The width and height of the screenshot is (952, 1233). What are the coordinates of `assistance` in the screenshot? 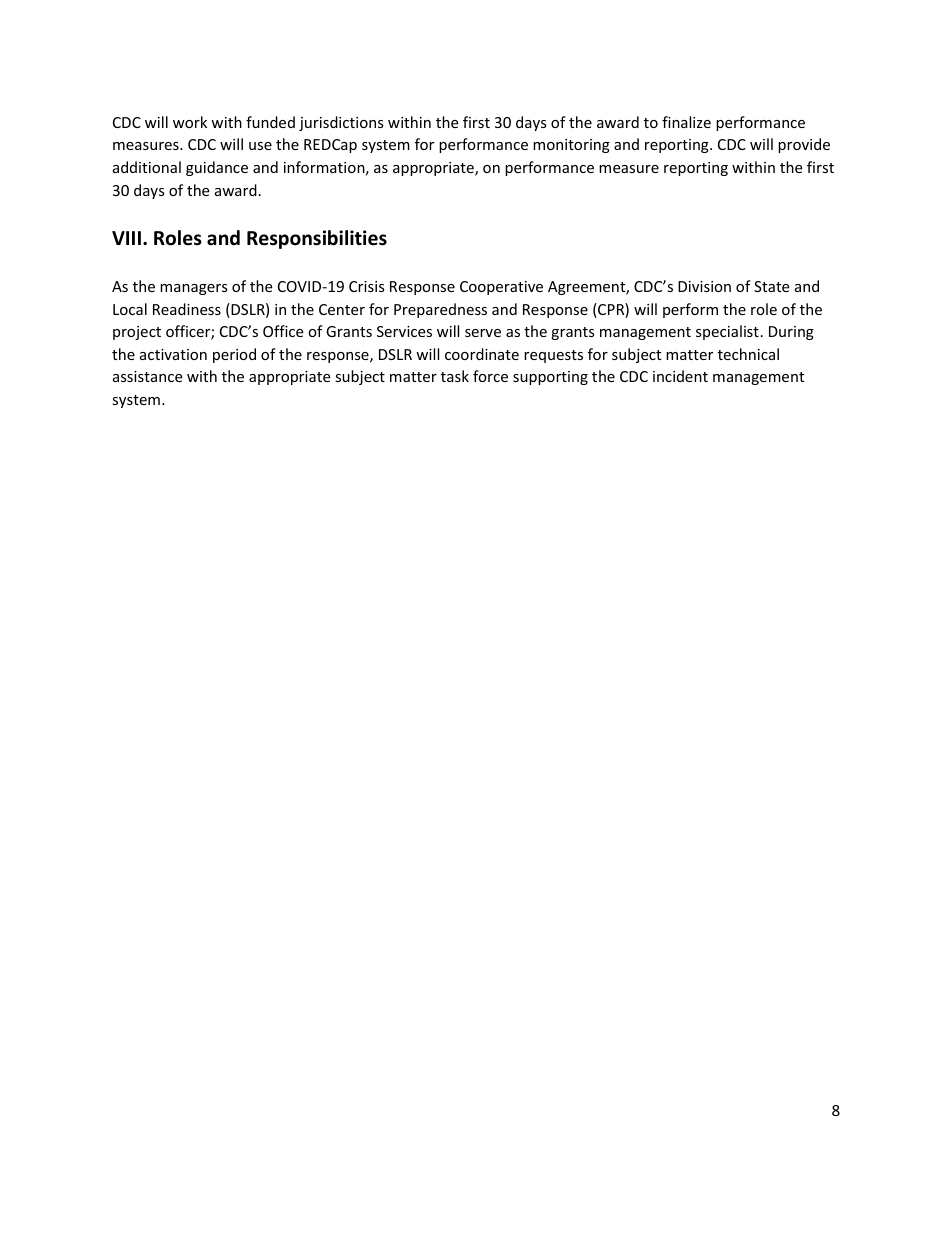 It's located at (147, 376).
